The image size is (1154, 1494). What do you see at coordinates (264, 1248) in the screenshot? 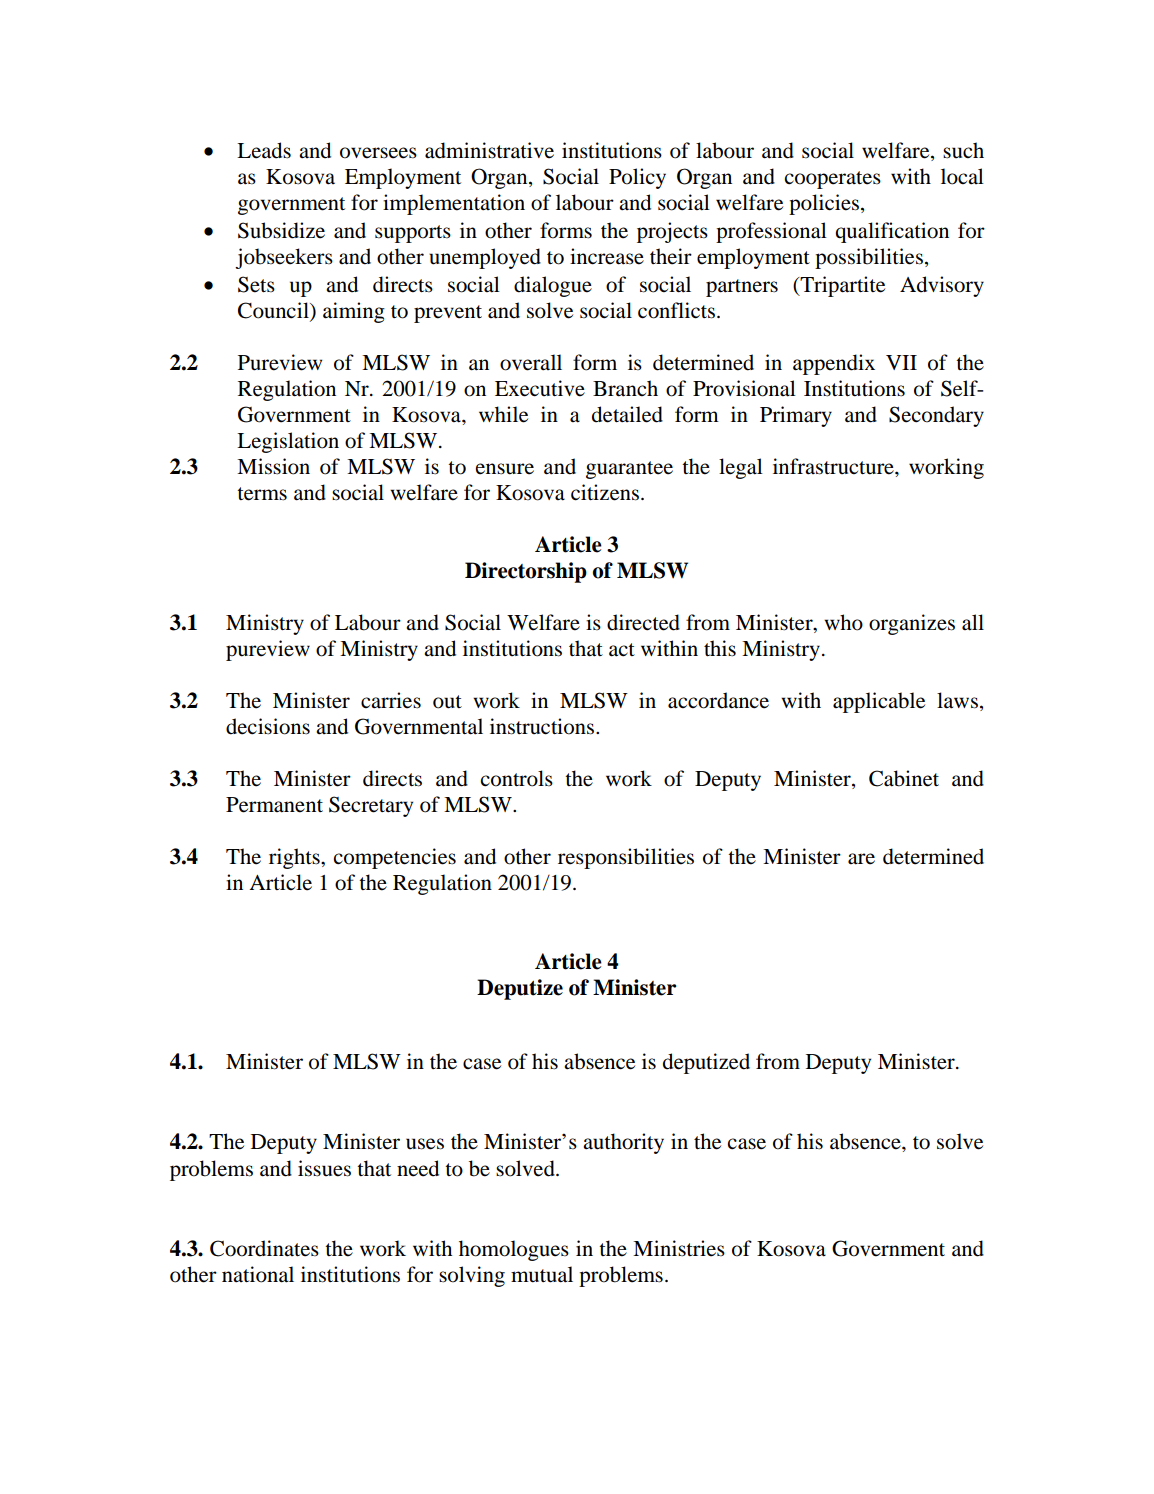
I see `Coordinates` at bounding box center [264, 1248].
